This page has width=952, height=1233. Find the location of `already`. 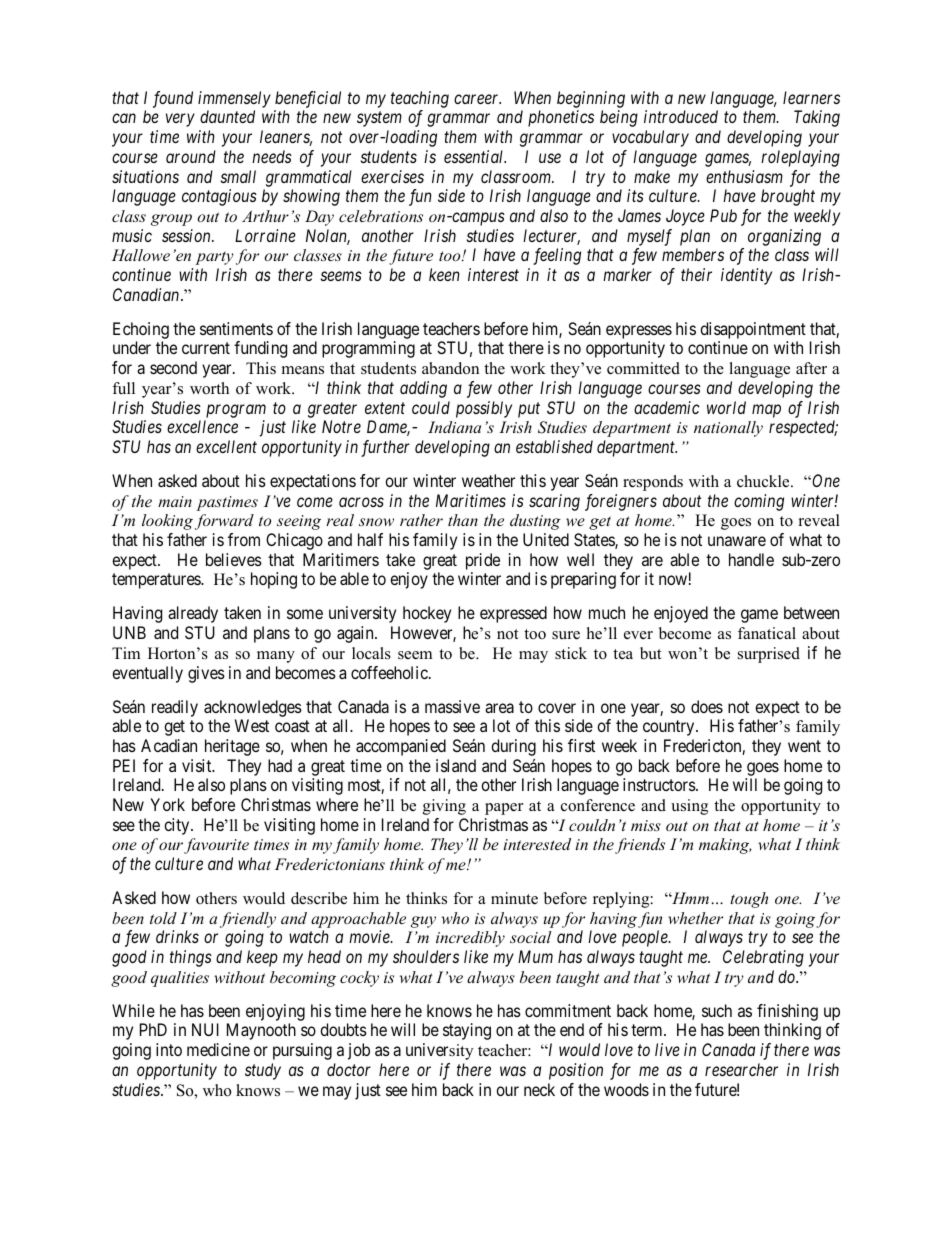

already is located at coordinates (193, 614).
